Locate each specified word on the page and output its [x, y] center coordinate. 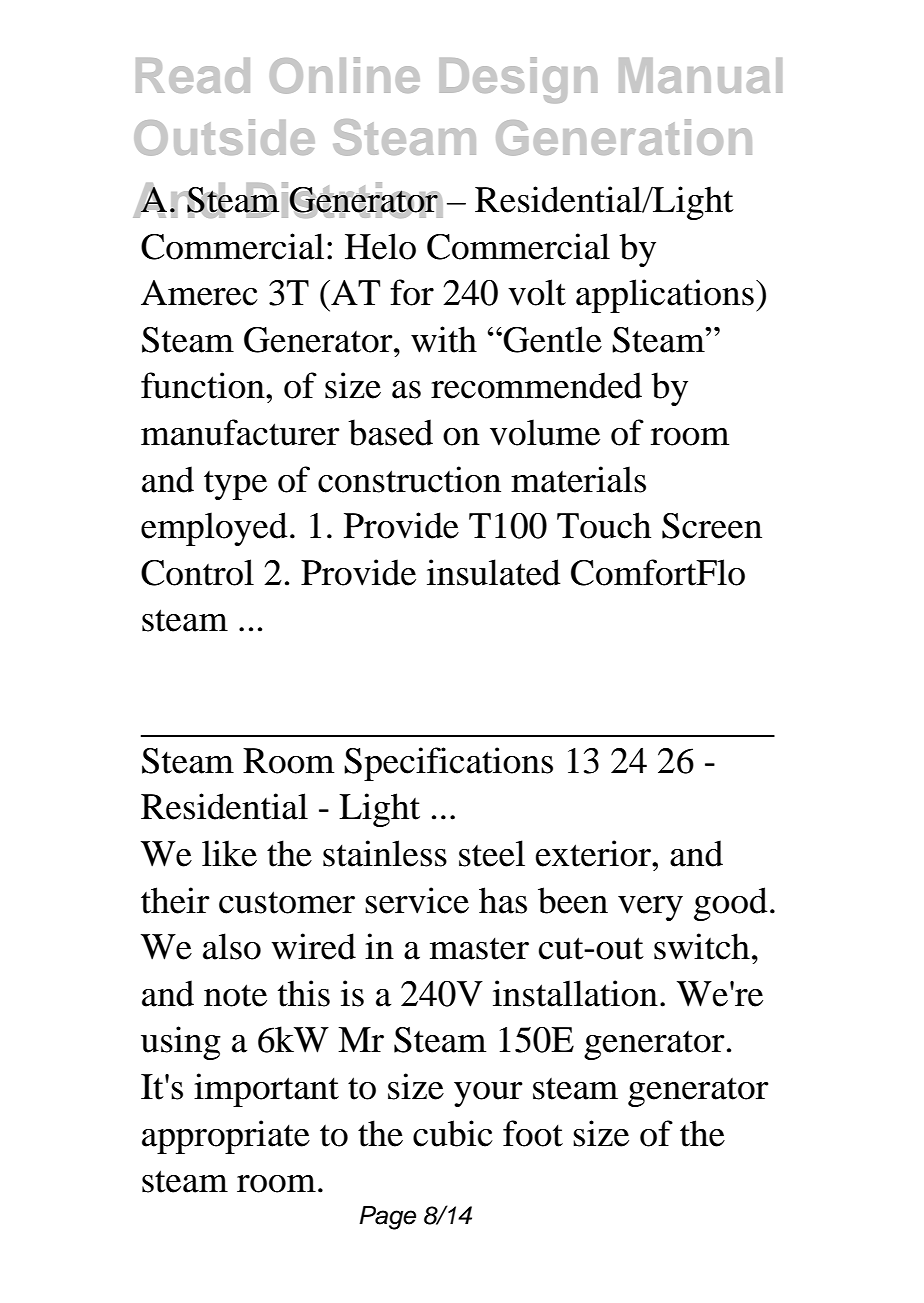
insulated [494, 572]
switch [702, 946]
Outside [224, 137]
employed [214, 529]
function [204, 385]
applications [665, 296]
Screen [712, 526]
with [444, 339]
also [232, 946]
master [479, 949]
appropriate [226, 1137]
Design [518, 80]
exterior [594, 853]
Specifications [448, 764]
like [229, 853]
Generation [624, 137]
